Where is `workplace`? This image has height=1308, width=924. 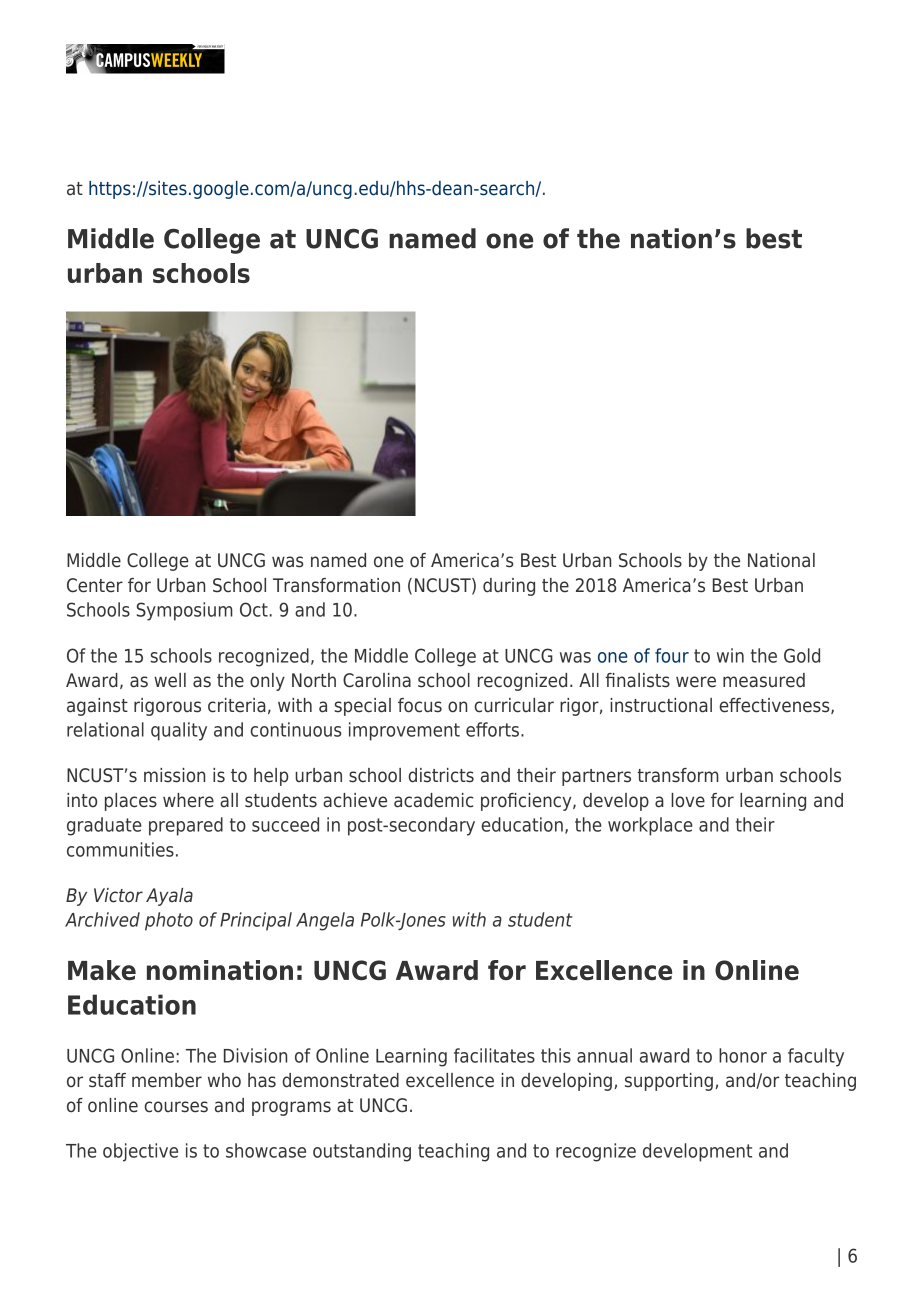
workplace is located at coordinates (650, 826).
